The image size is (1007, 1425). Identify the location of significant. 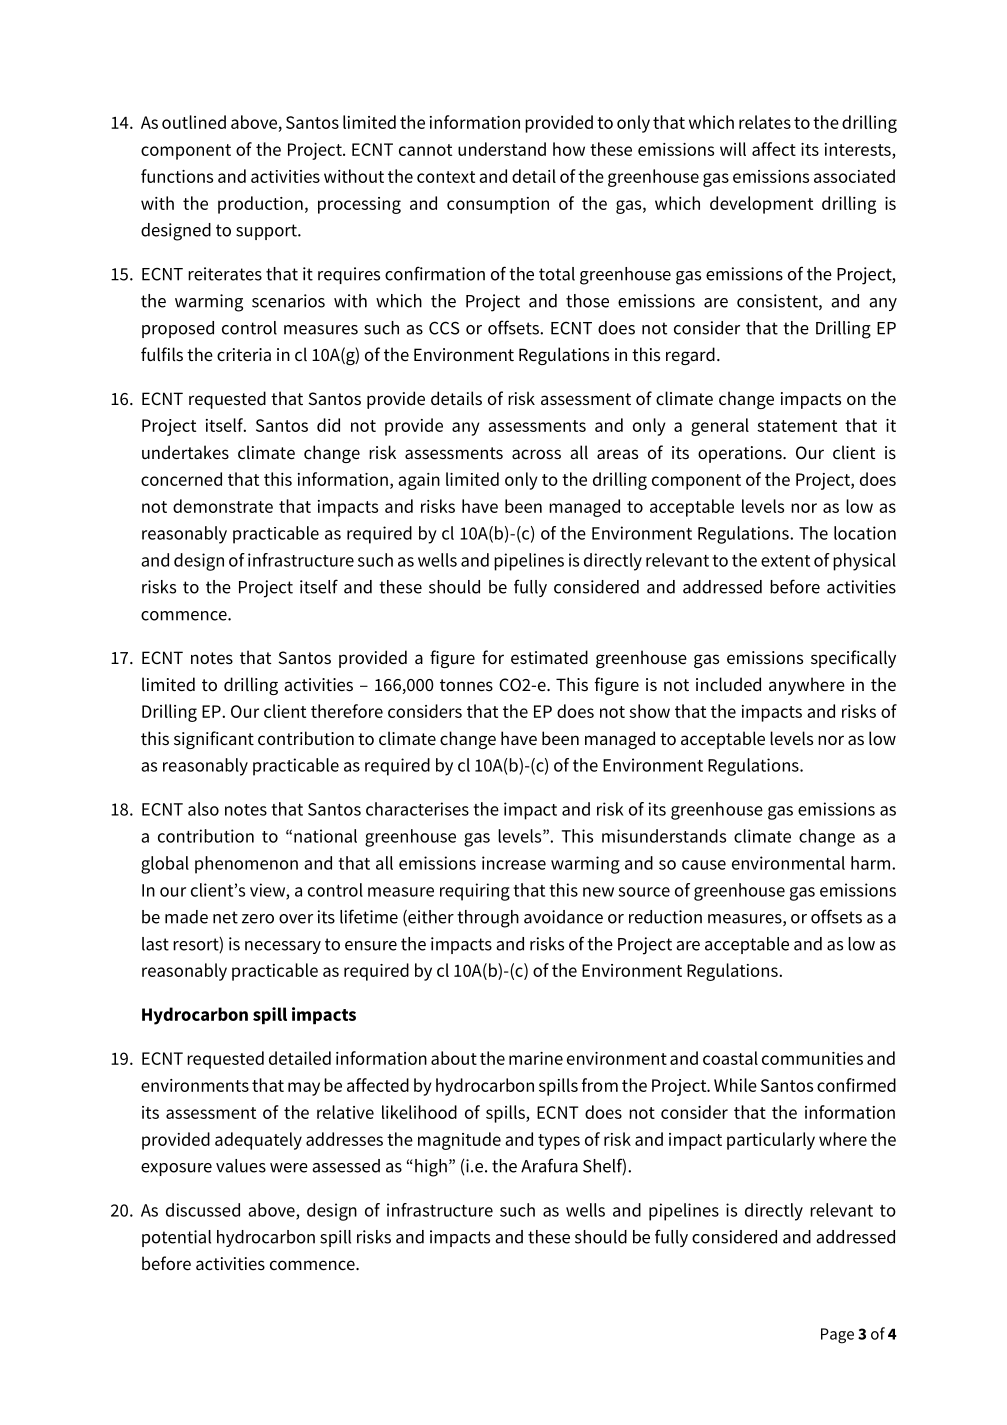
(214, 740).
